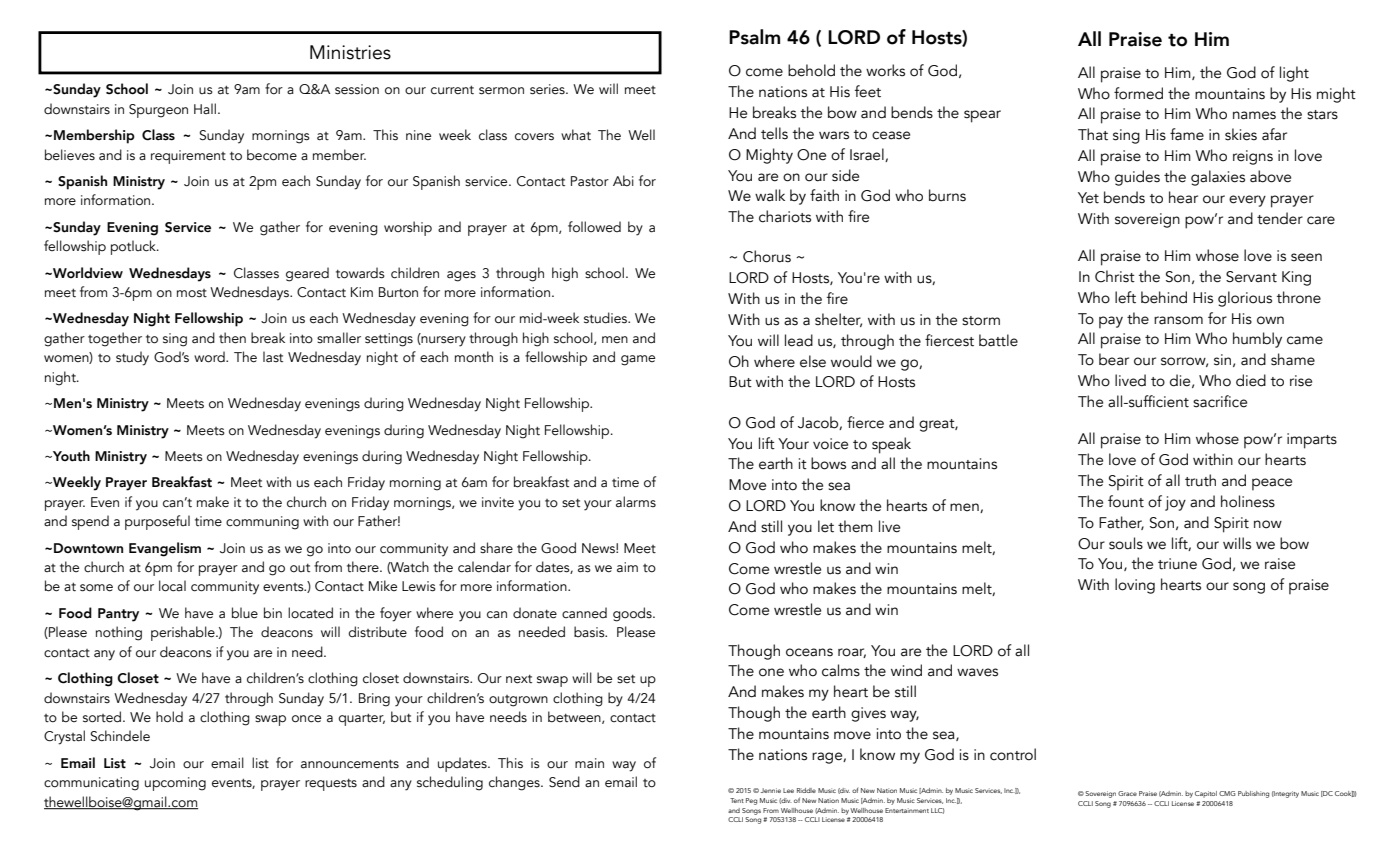  What do you see at coordinates (754, 37) in the page?
I see `Psalm` at bounding box center [754, 37].
